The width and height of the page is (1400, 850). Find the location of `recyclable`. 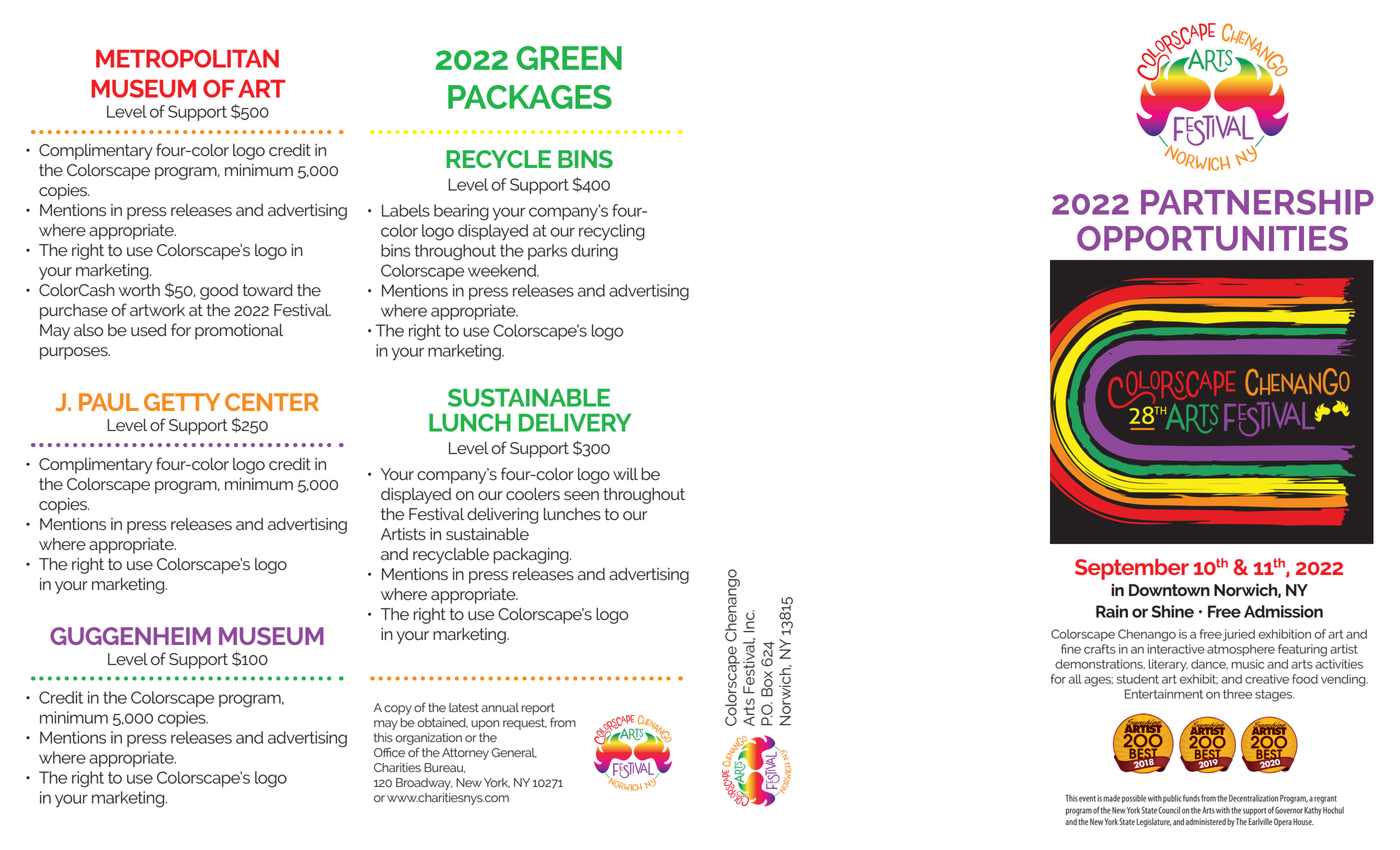

recyclable is located at coordinates (451, 556).
